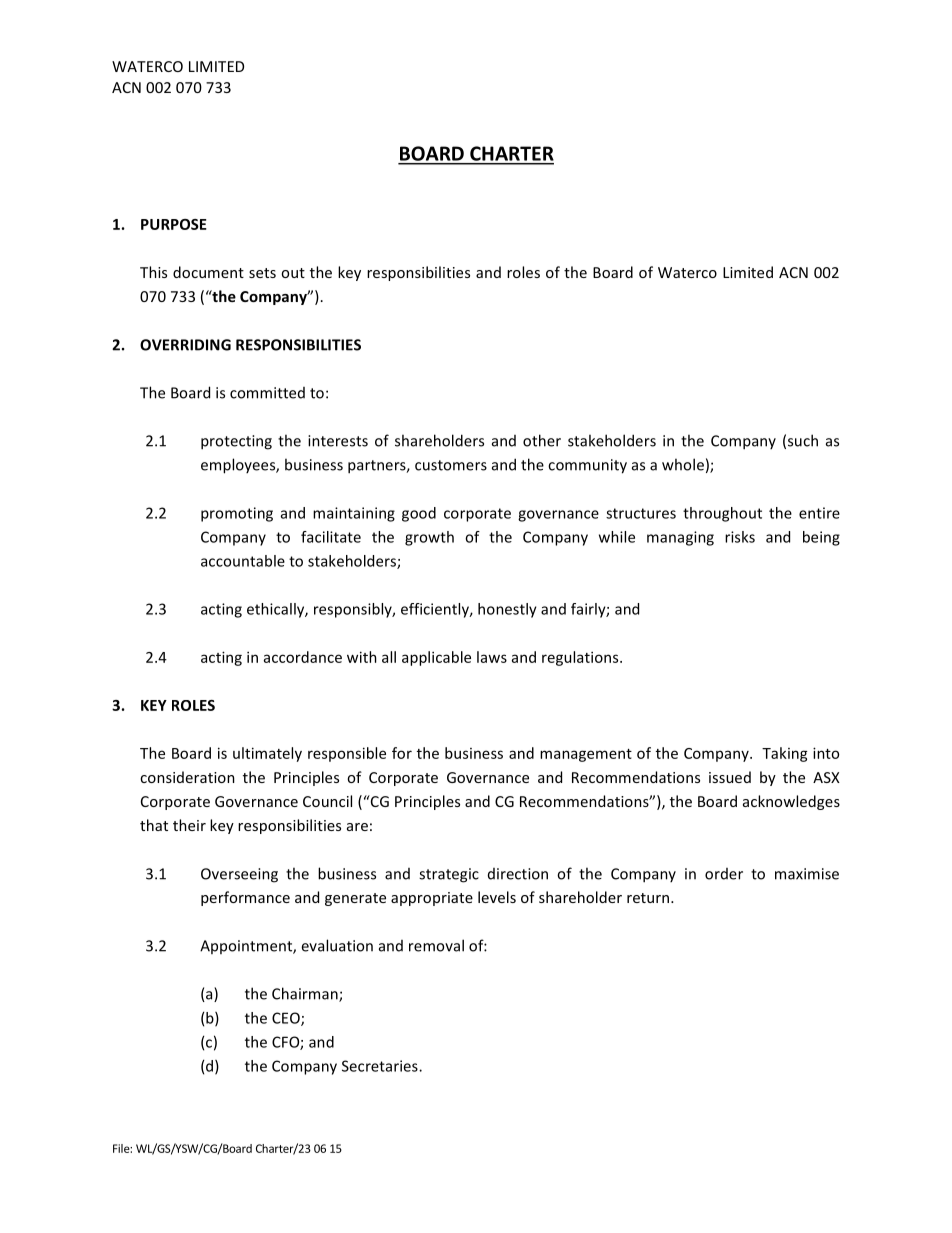  What do you see at coordinates (287, 1019) in the screenshot?
I see `CEO` at bounding box center [287, 1019].
